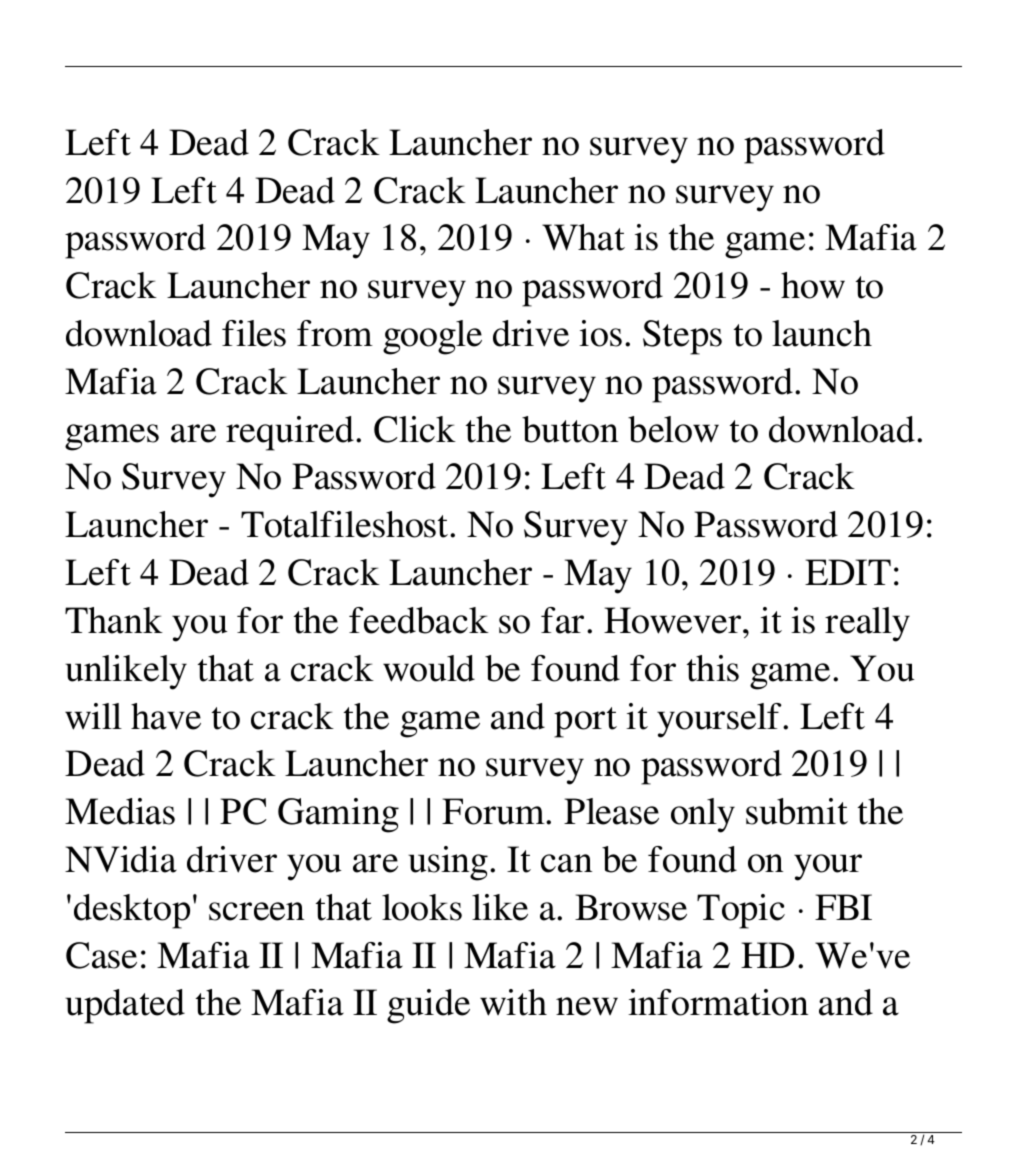 The height and width of the screenshot is (1176, 1027). Describe the element at coordinates (513, 1002) in the screenshot. I see `with` at that location.
